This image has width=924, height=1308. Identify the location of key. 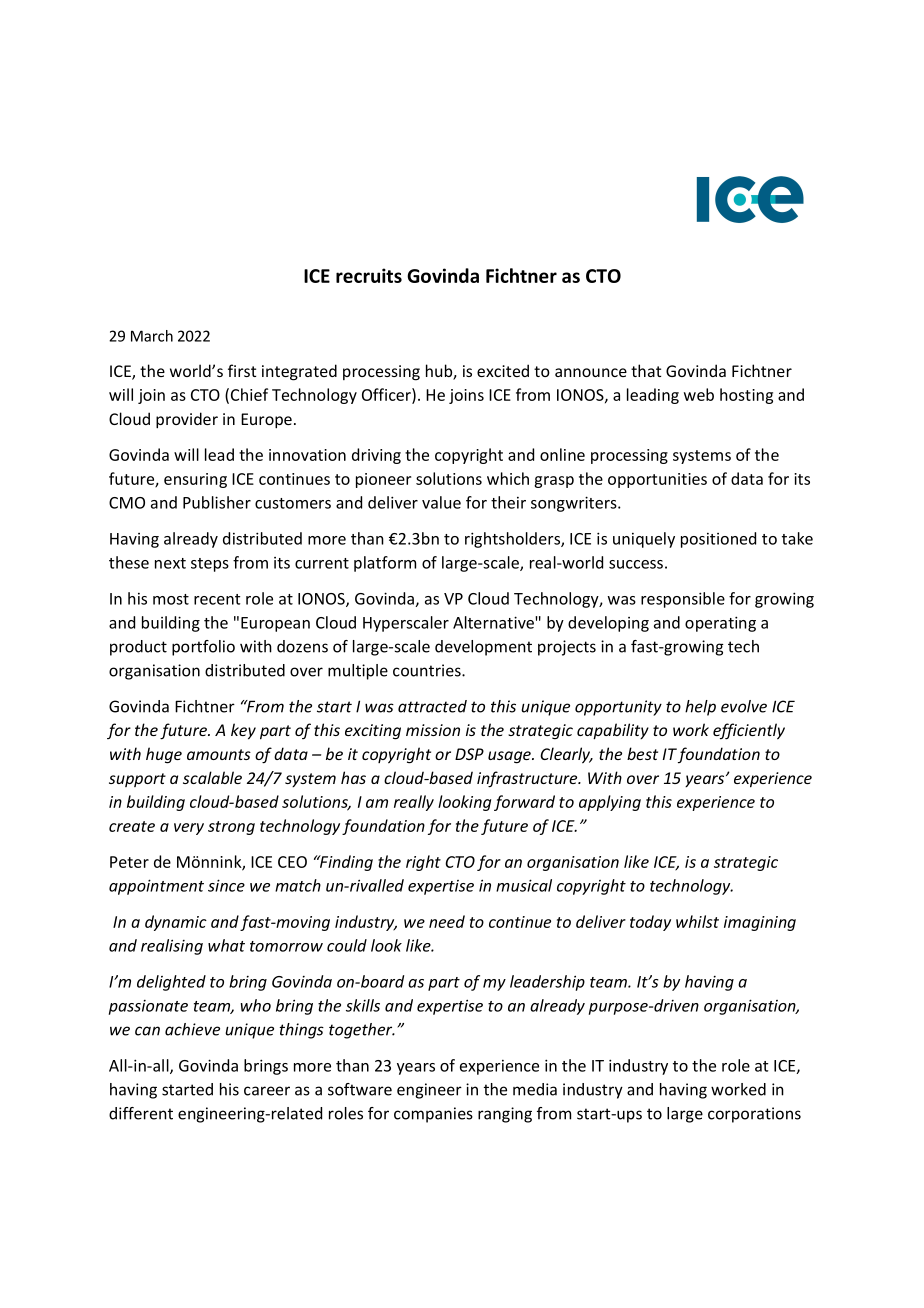
(243, 731).
